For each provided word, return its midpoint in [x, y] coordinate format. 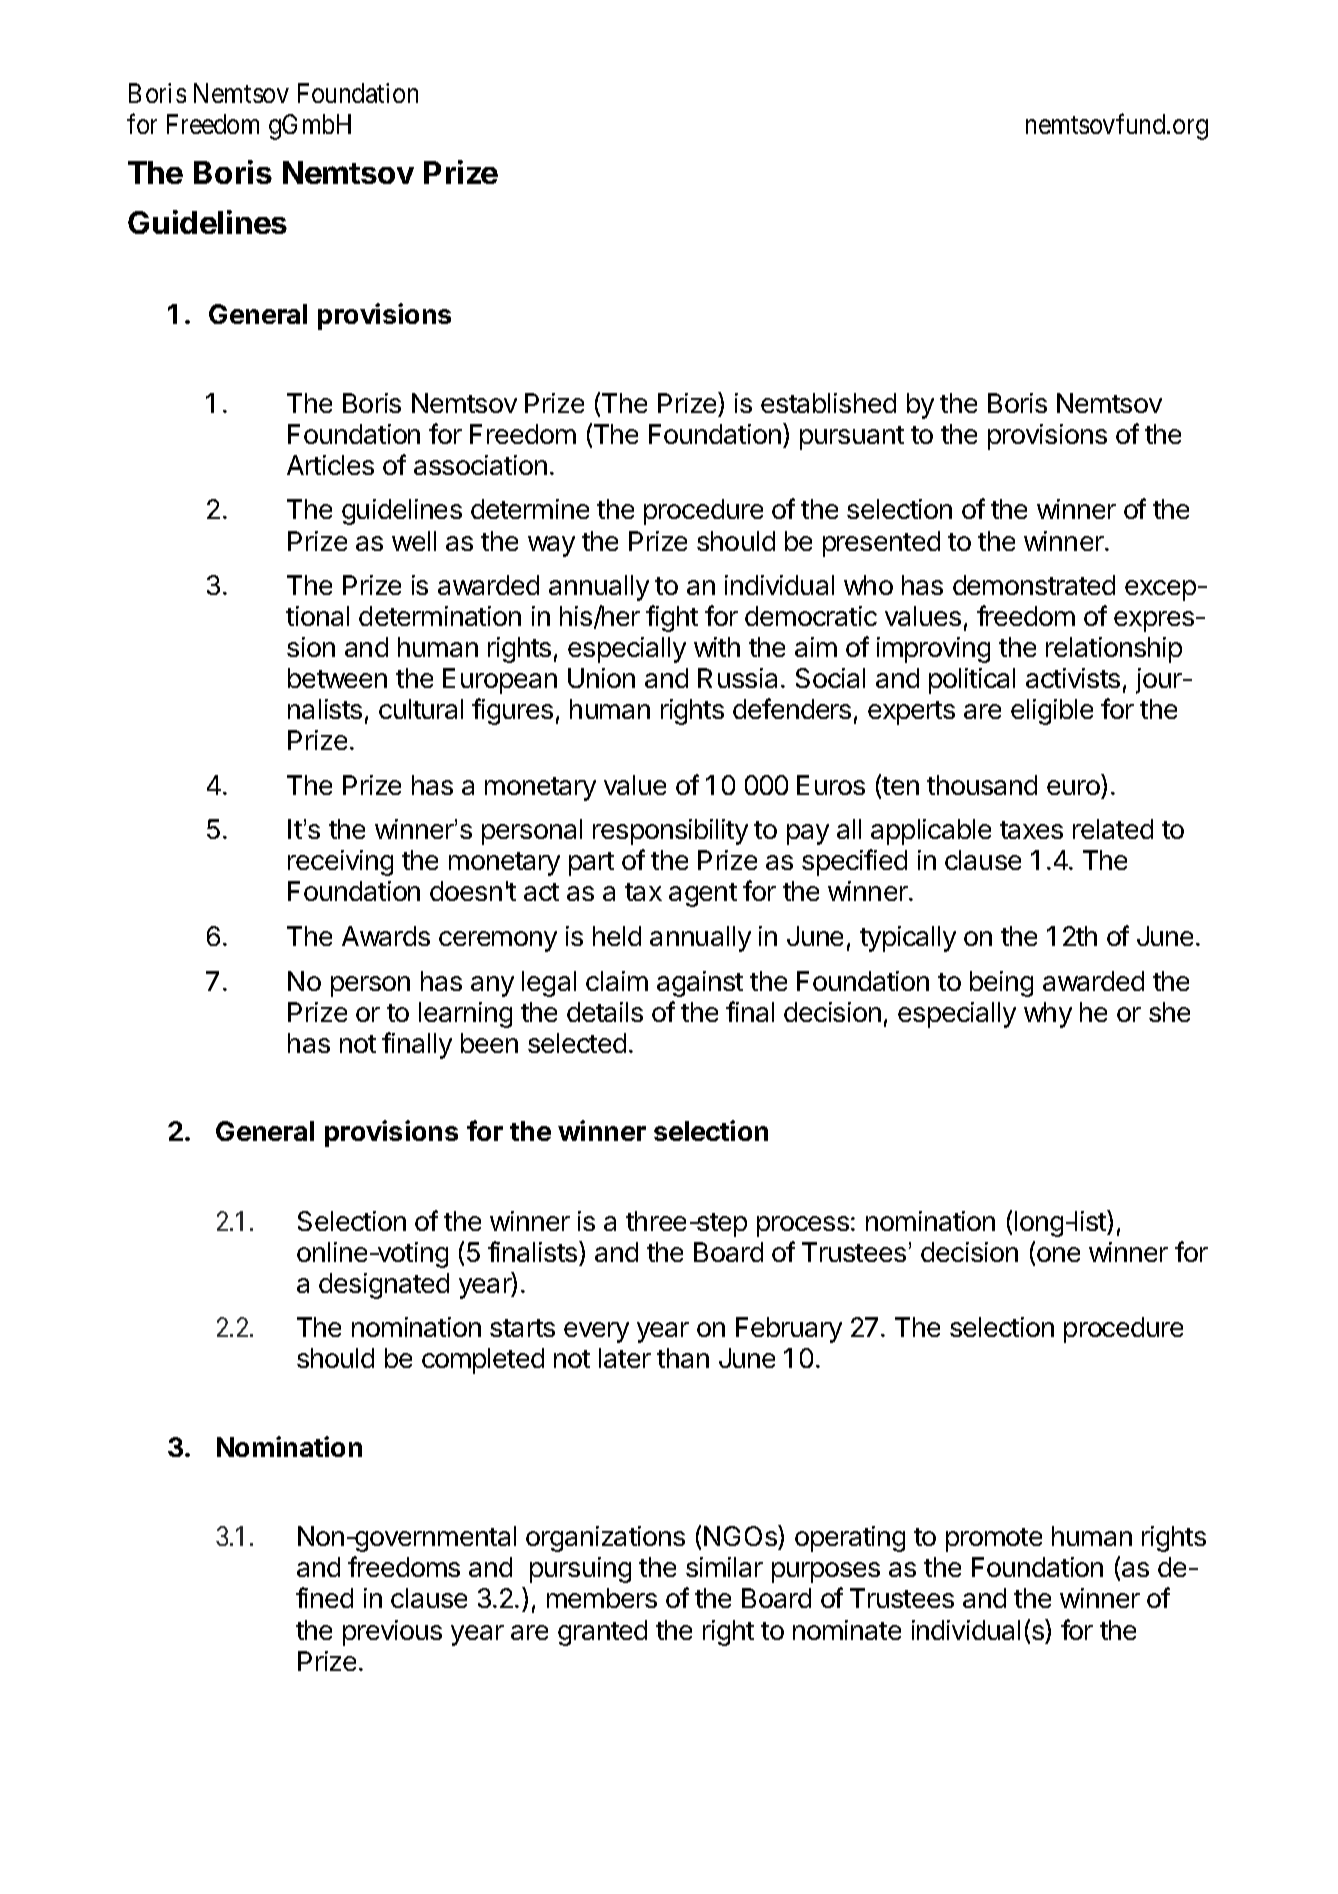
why [1048, 1015]
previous [392, 1633]
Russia [737, 678]
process [803, 1226]
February [789, 1330]
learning [465, 1015]
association [480, 465]
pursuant [852, 438]
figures [512, 711]
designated [384, 1286]
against [700, 984]
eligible [1052, 712]
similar [724, 1567]
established [828, 403]
